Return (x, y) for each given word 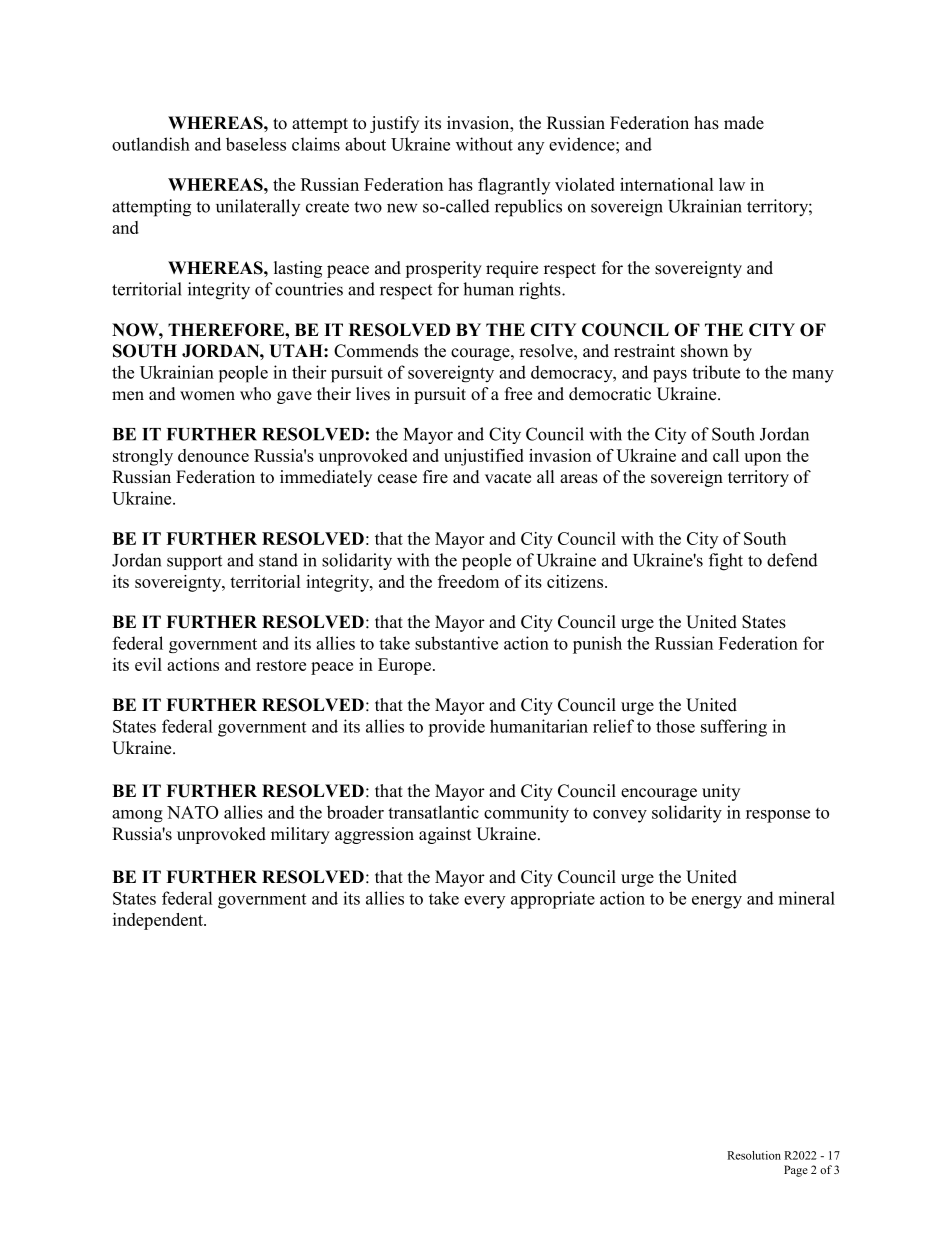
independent (159, 921)
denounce (213, 455)
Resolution (754, 1155)
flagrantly (514, 186)
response (778, 816)
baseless (256, 144)
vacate (508, 478)
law (732, 184)
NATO (193, 812)
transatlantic (433, 812)
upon (762, 459)
